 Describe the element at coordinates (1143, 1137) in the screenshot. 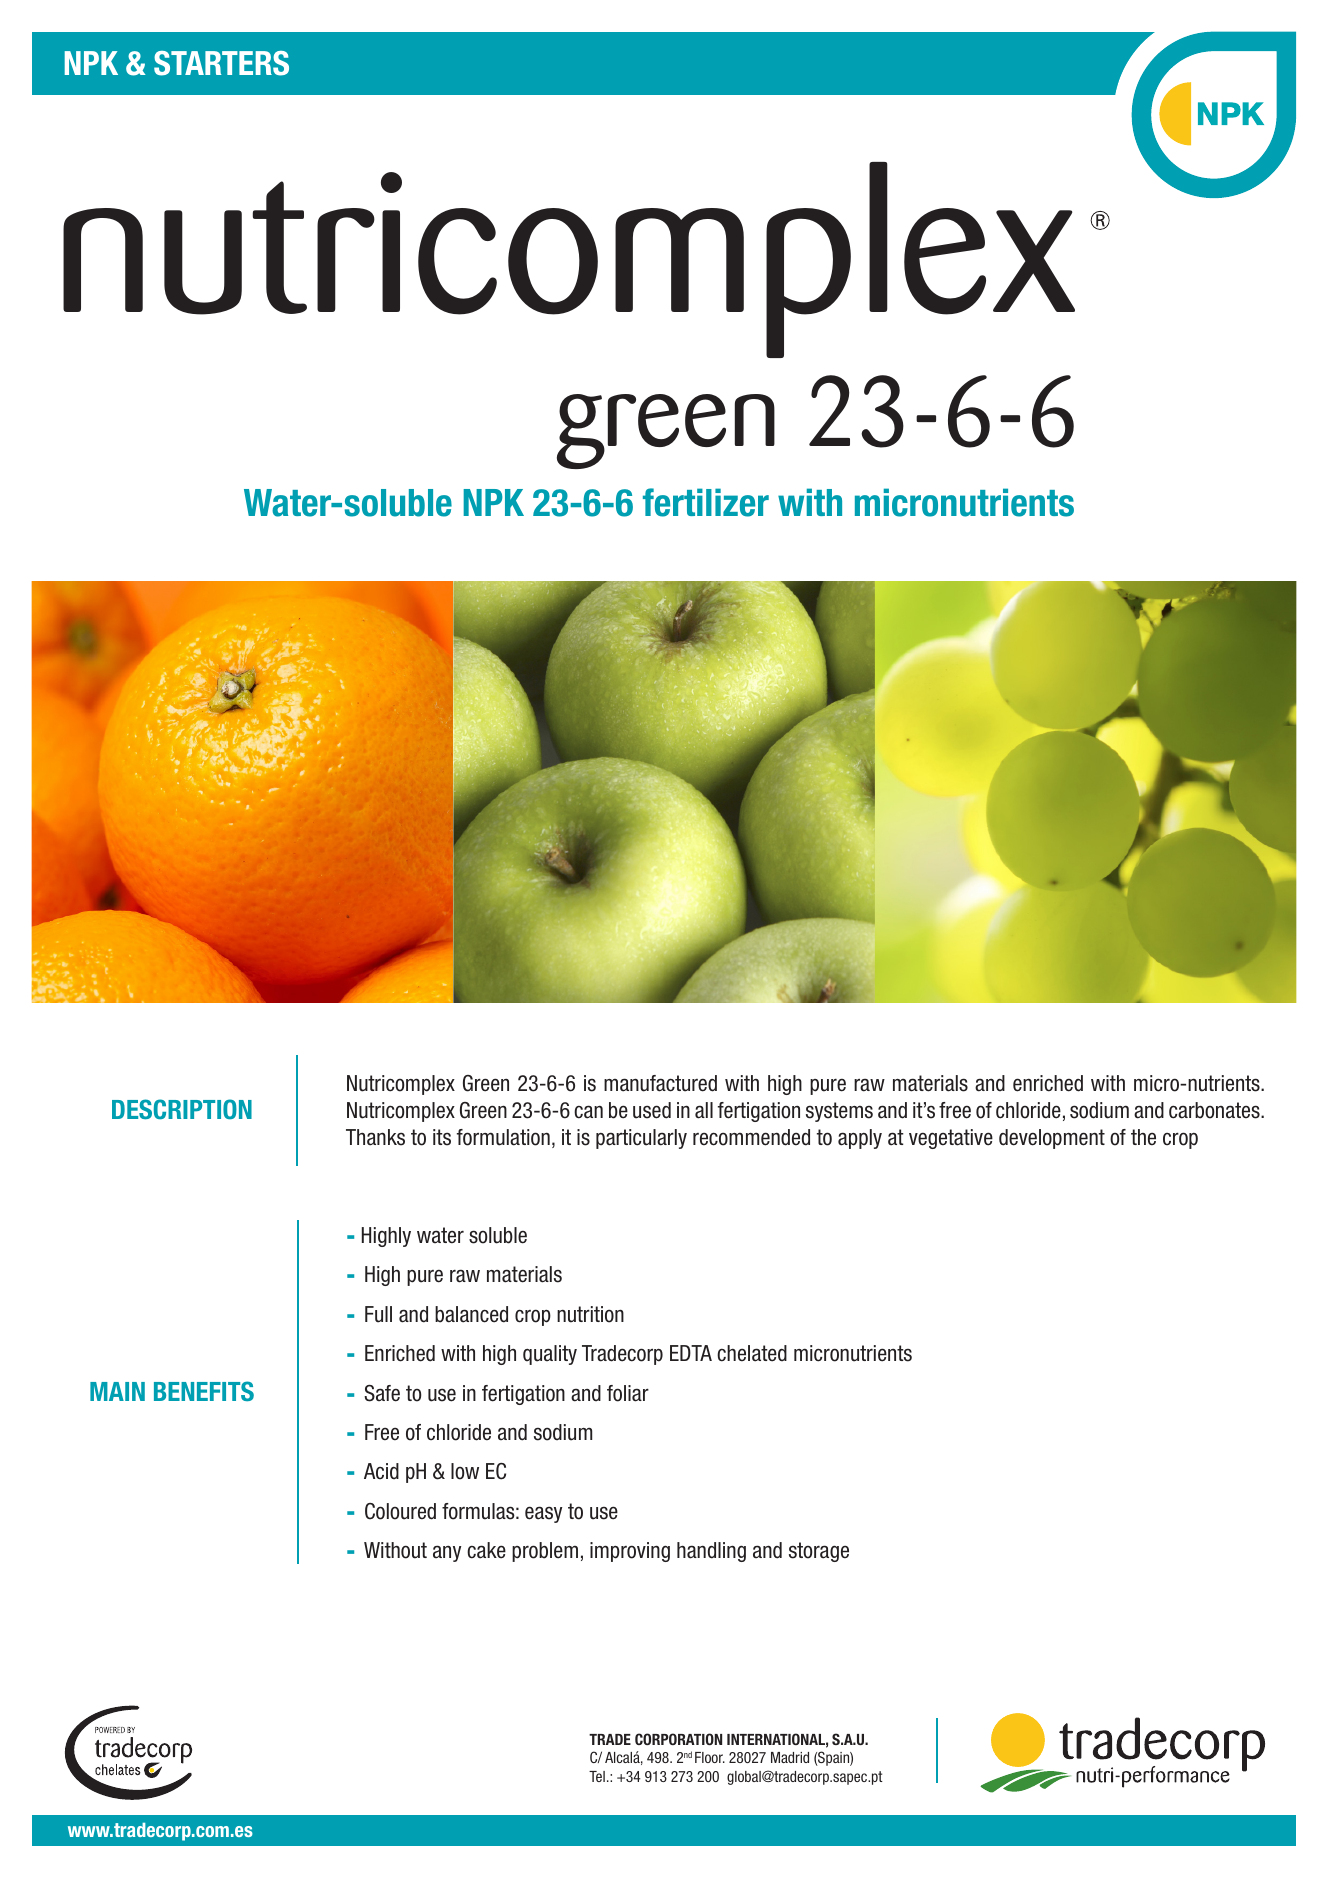

I see `the` at that location.
